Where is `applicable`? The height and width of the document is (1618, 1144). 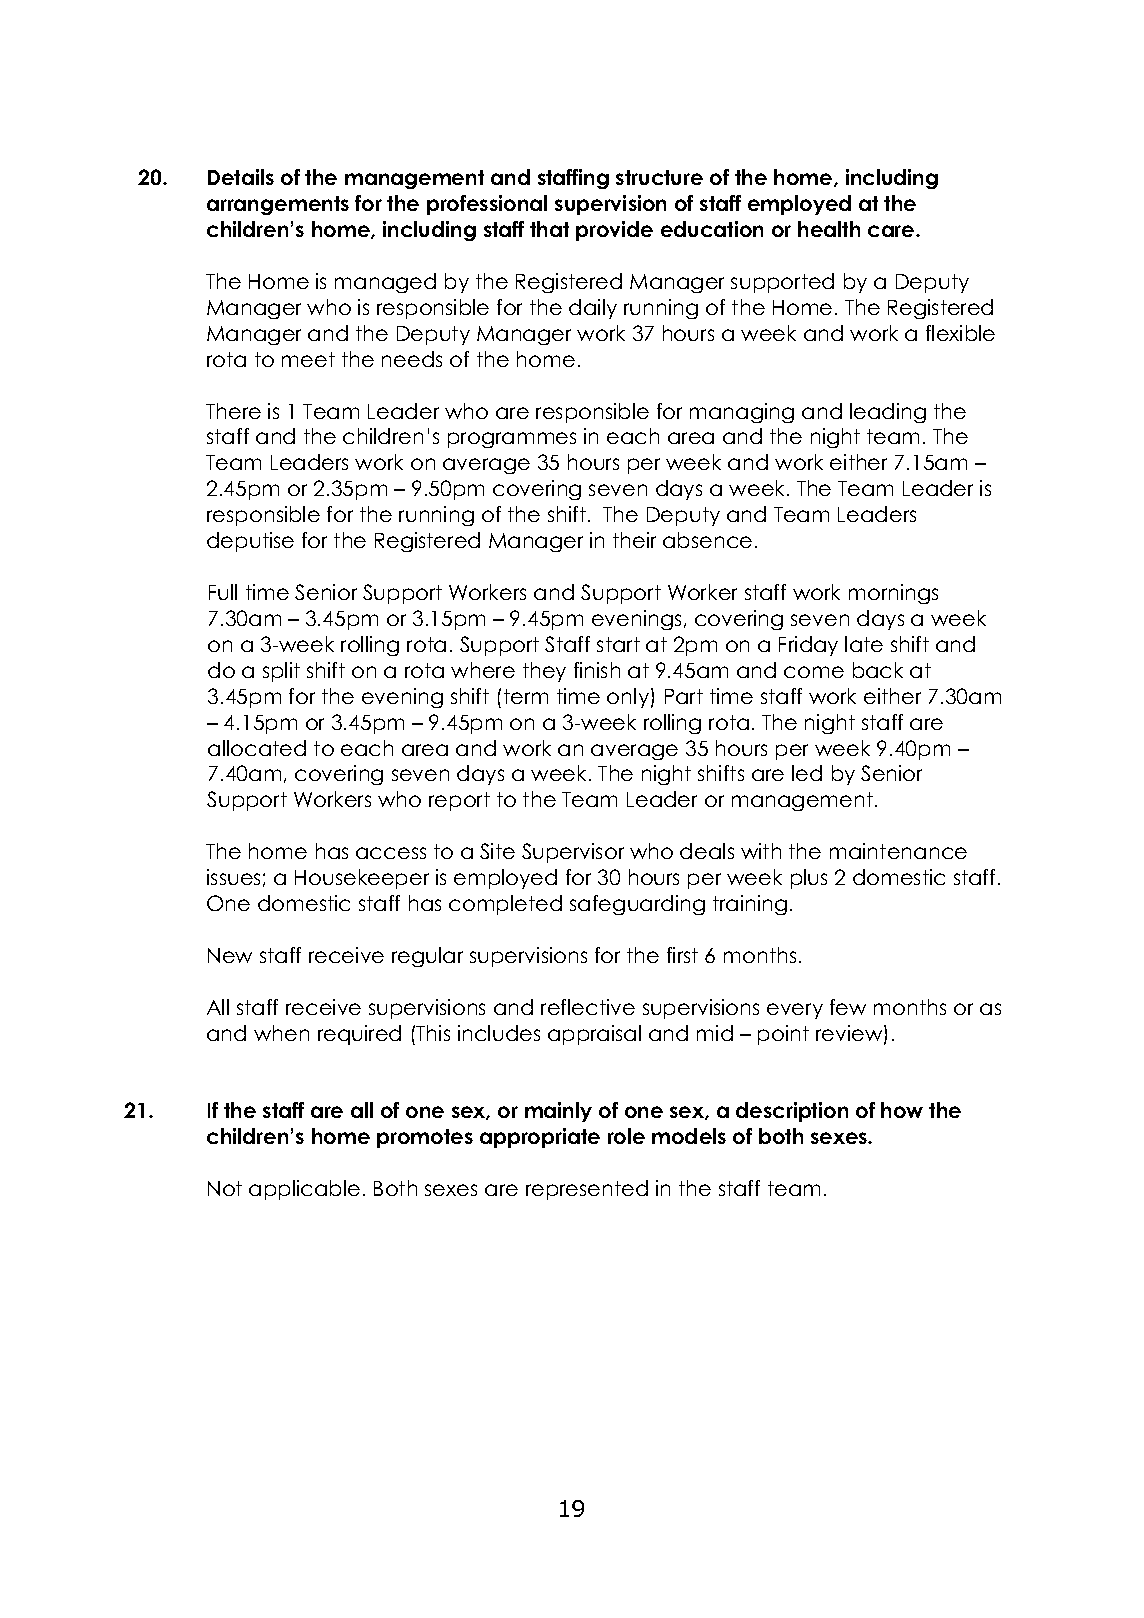
applicable is located at coordinates (304, 1190).
